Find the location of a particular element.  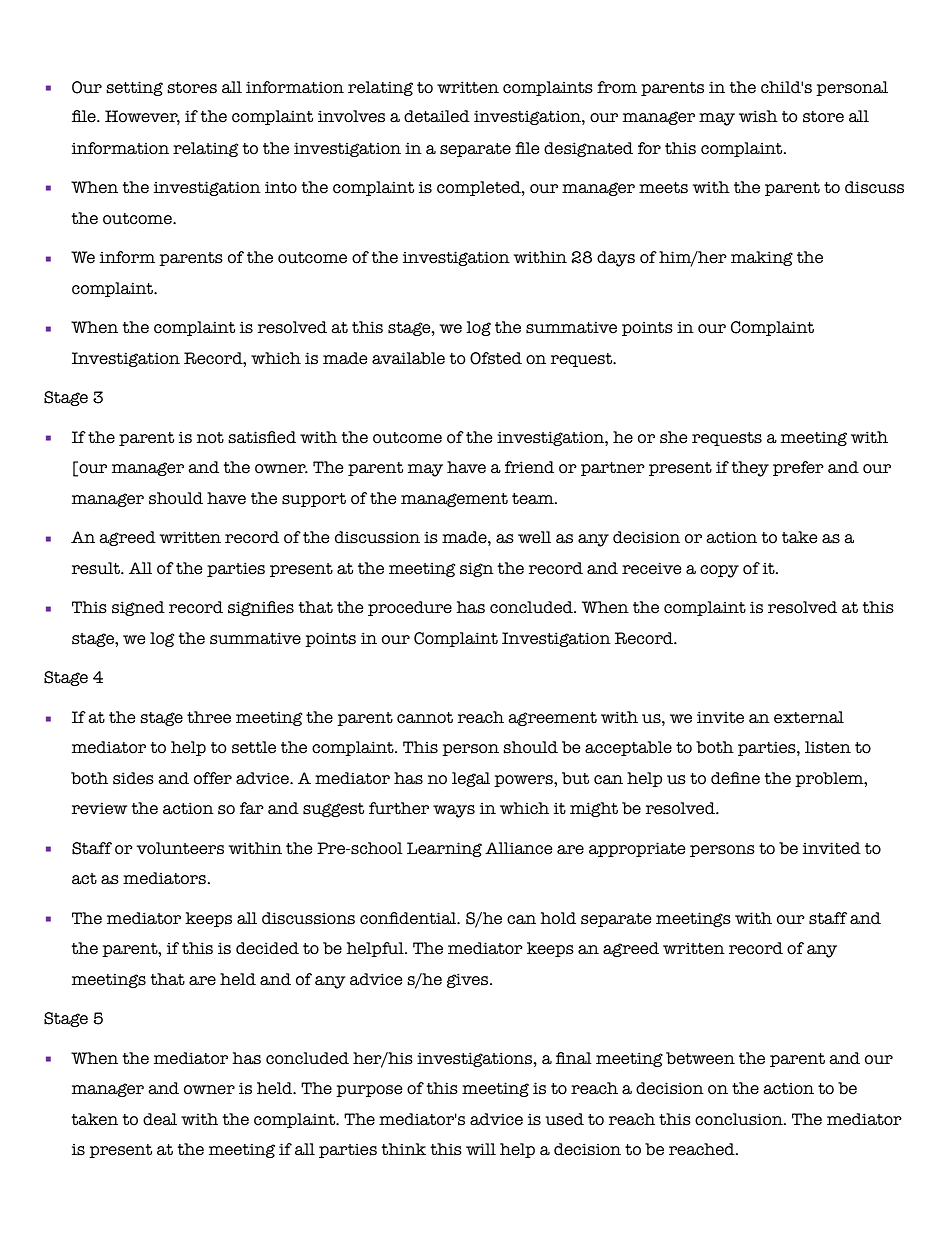

satisfied is located at coordinates (262, 437).
